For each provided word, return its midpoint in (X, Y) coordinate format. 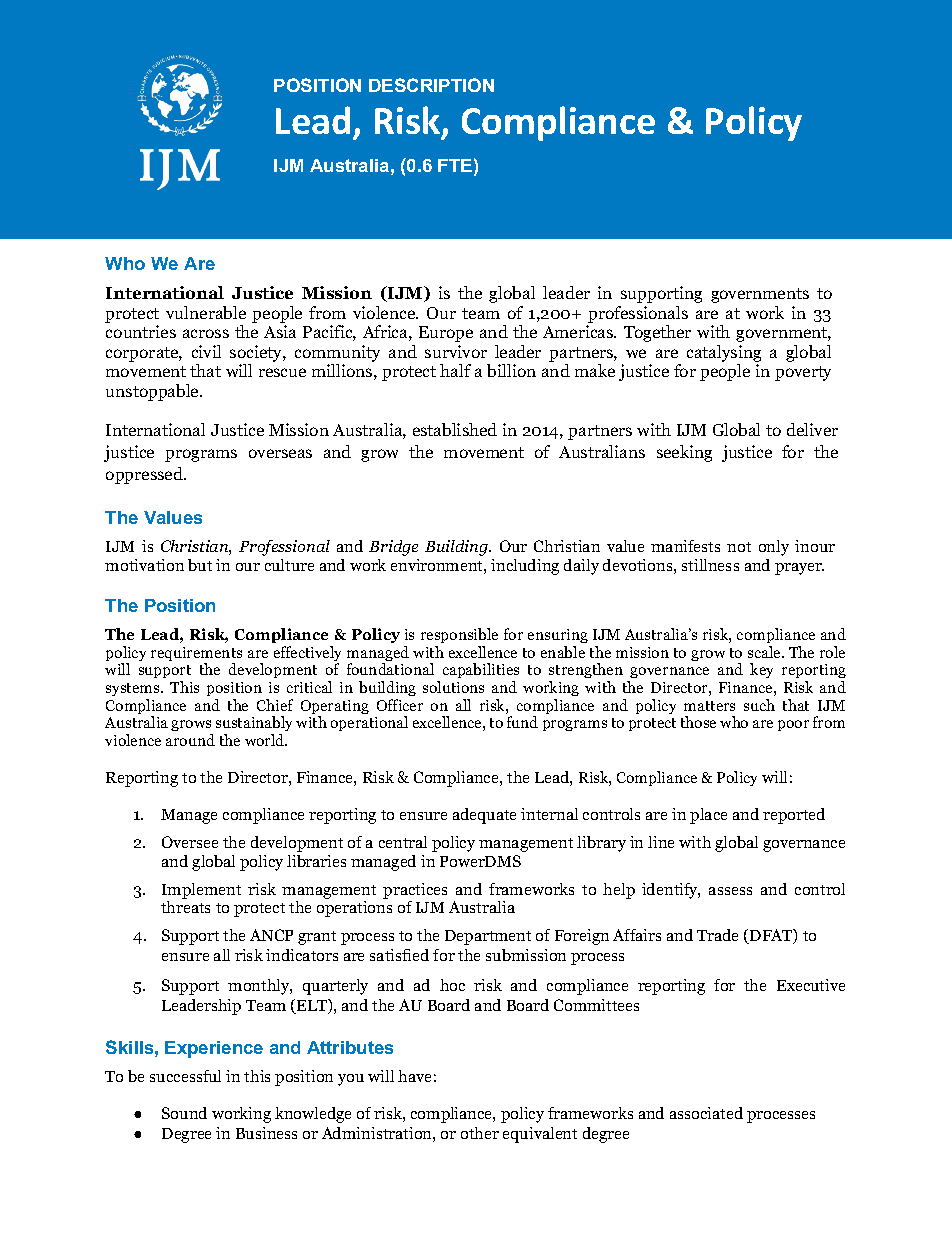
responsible (459, 635)
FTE (455, 165)
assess (730, 891)
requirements (196, 655)
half (455, 370)
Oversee (190, 842)
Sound (184, 1113)
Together (657, 333)
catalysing (724, 353)
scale (765, 652)
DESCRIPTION (431, 85)
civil (206, 351)
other (480, 1133)
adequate (484, 816)
